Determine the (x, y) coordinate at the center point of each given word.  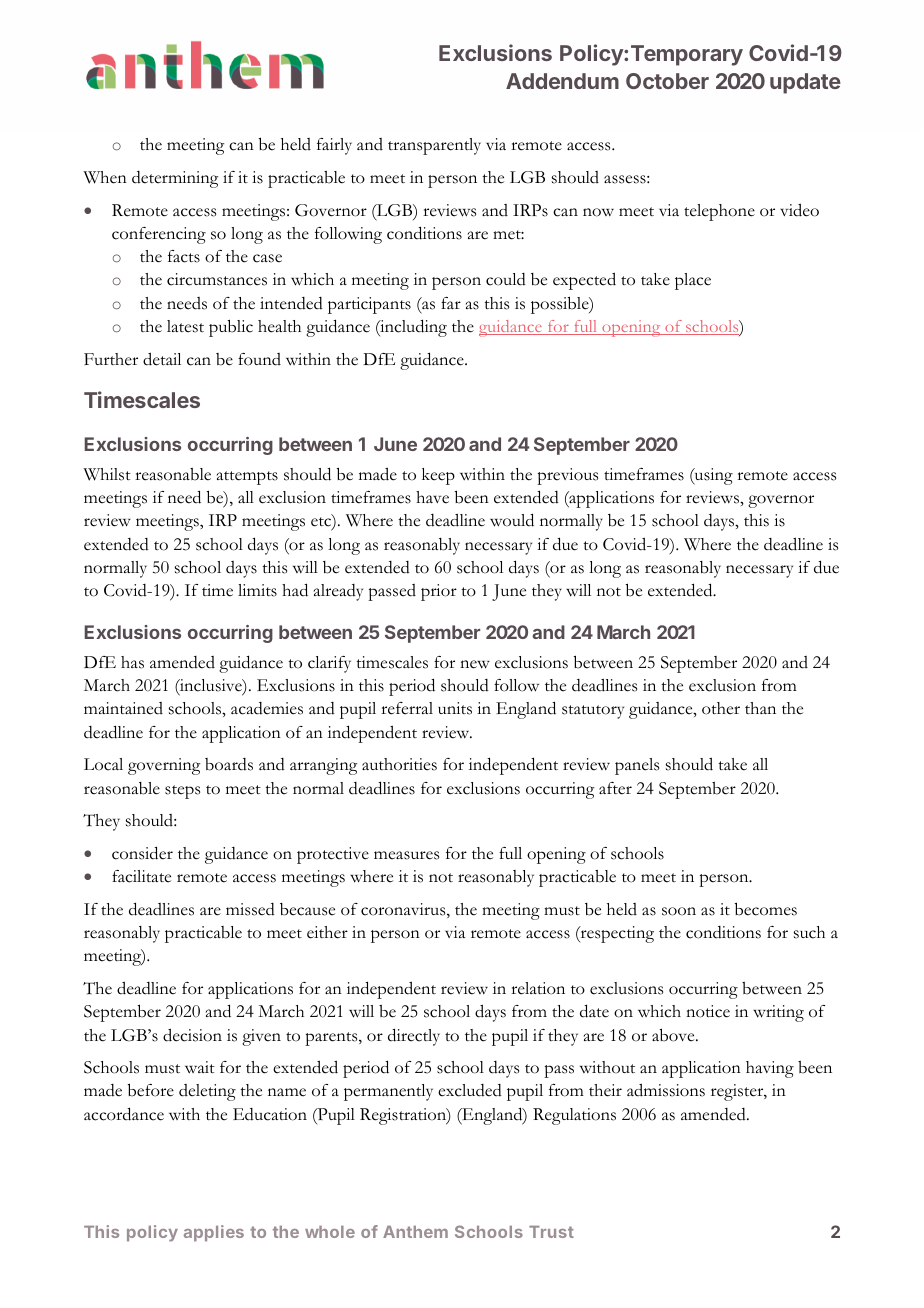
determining (175, 179)
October (667, 81)
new (475, 664)
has (132, 662)
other (721, 708)
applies (214, 1233)
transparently (434, 146)
